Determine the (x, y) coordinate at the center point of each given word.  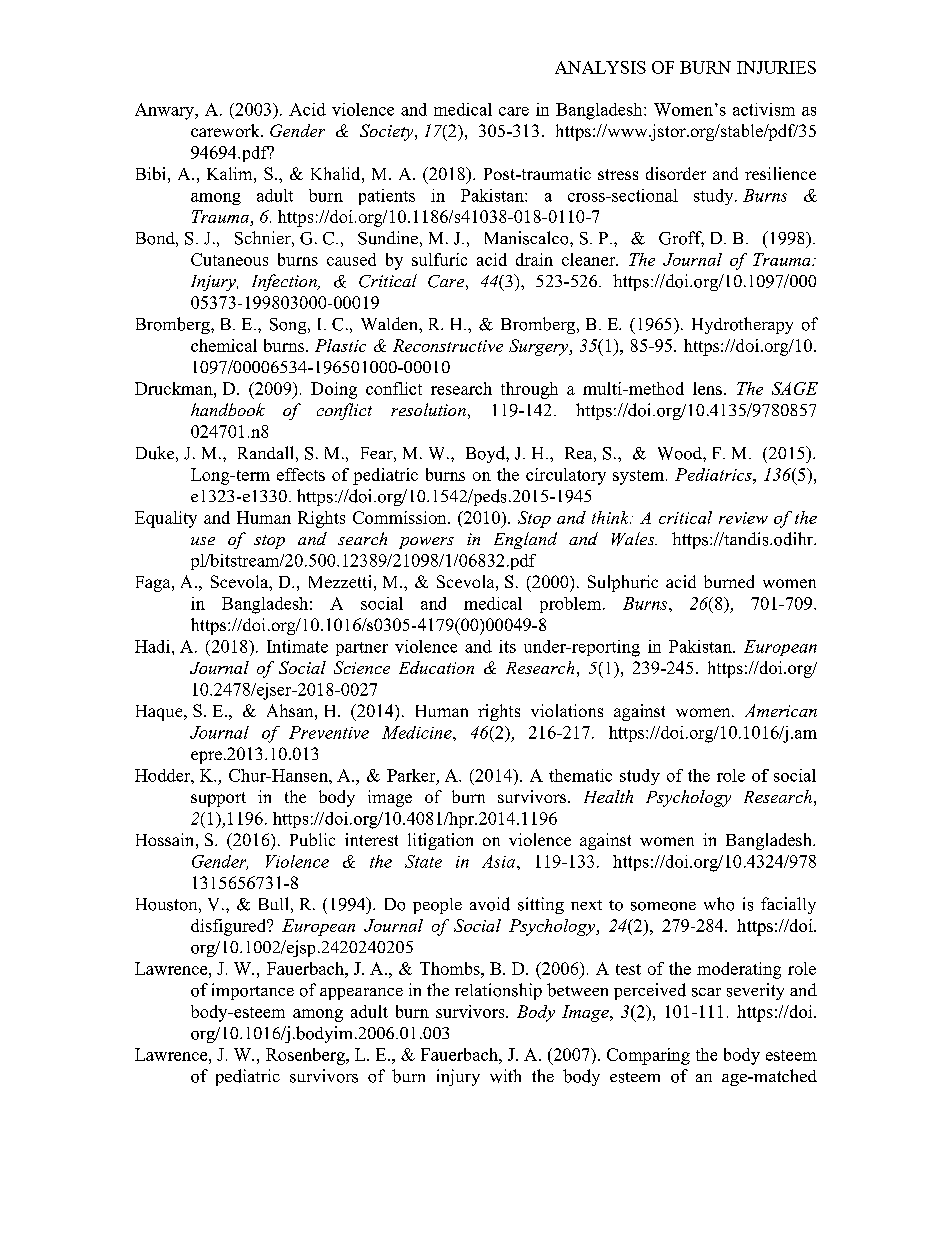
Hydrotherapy (742, 325)
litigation (440, 841)
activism (764, 109)
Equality (166, 519)
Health (608, 796)
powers (426, 543)
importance (253, 991)
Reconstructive (448, 345)
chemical (224, 345)
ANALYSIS (600, 67)
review (743, 518)
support (218, 799)
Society (388, 132)
